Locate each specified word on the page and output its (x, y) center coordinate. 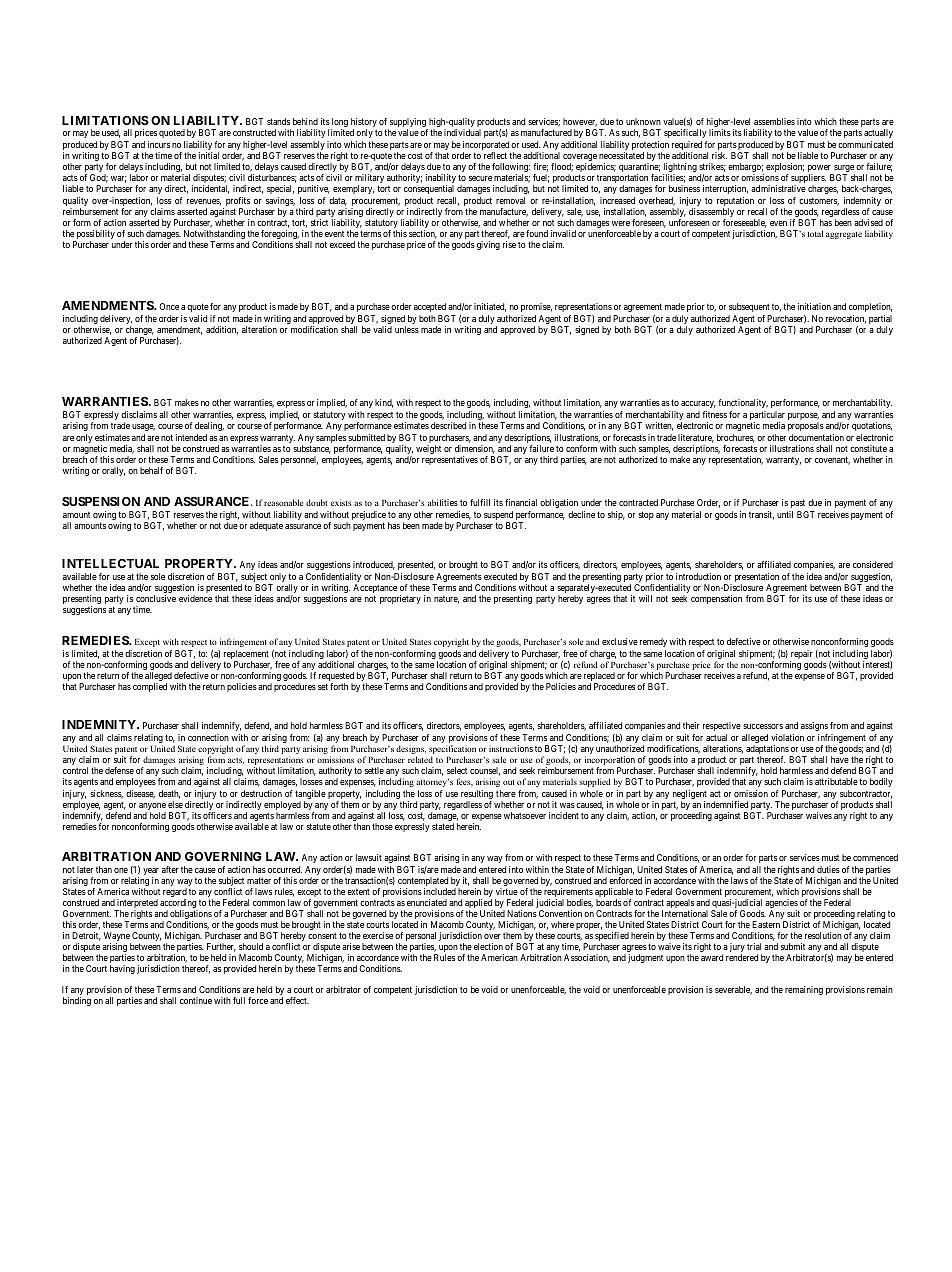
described (448, 425)
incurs (159, 144)
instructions (511, 748)
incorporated (487, 147)
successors (763, 726)
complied (150, 687)
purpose (803, 418)
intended (191, 437)
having (122, 969)
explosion (785, 169)
